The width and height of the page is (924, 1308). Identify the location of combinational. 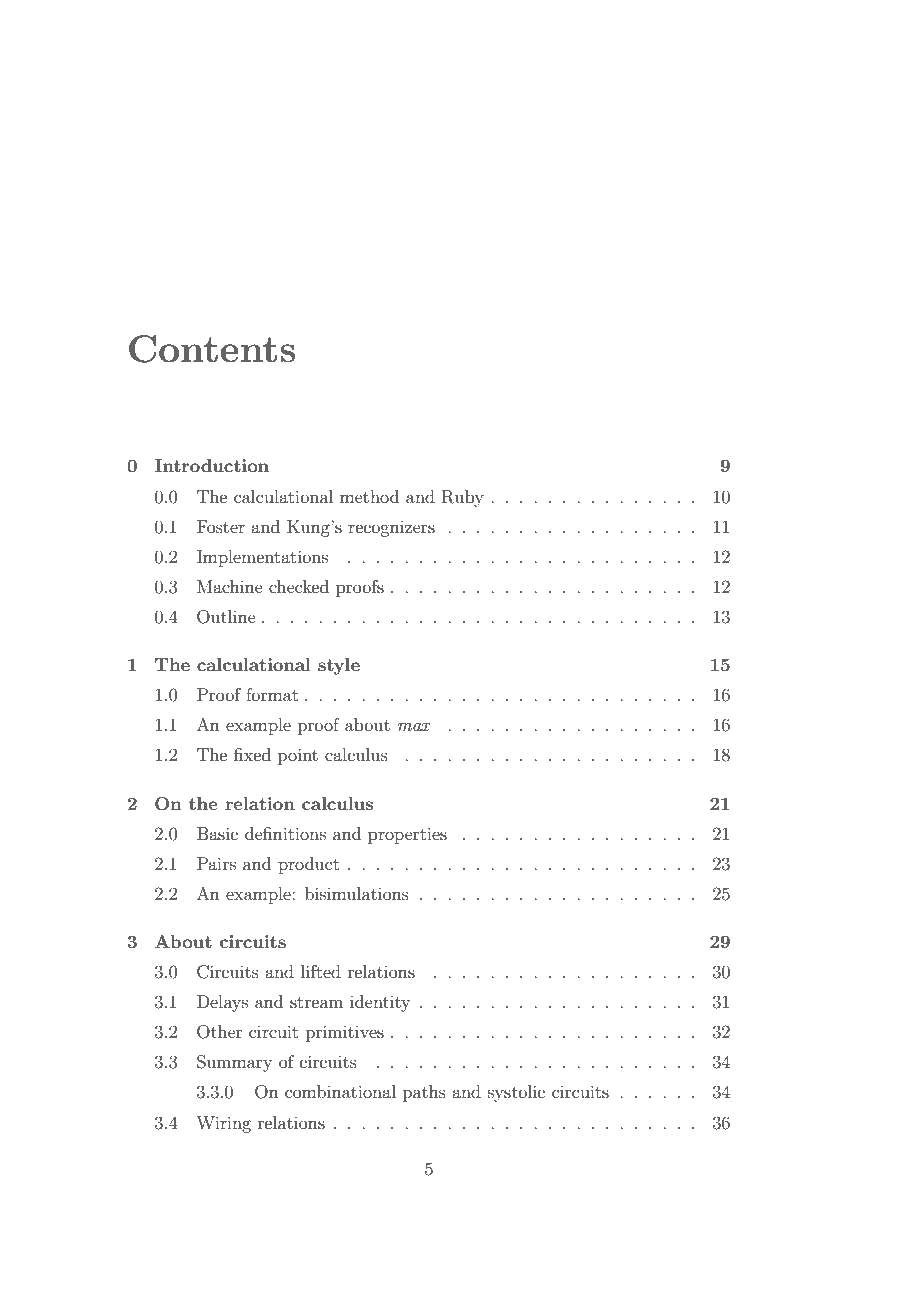
(340, 1091).
